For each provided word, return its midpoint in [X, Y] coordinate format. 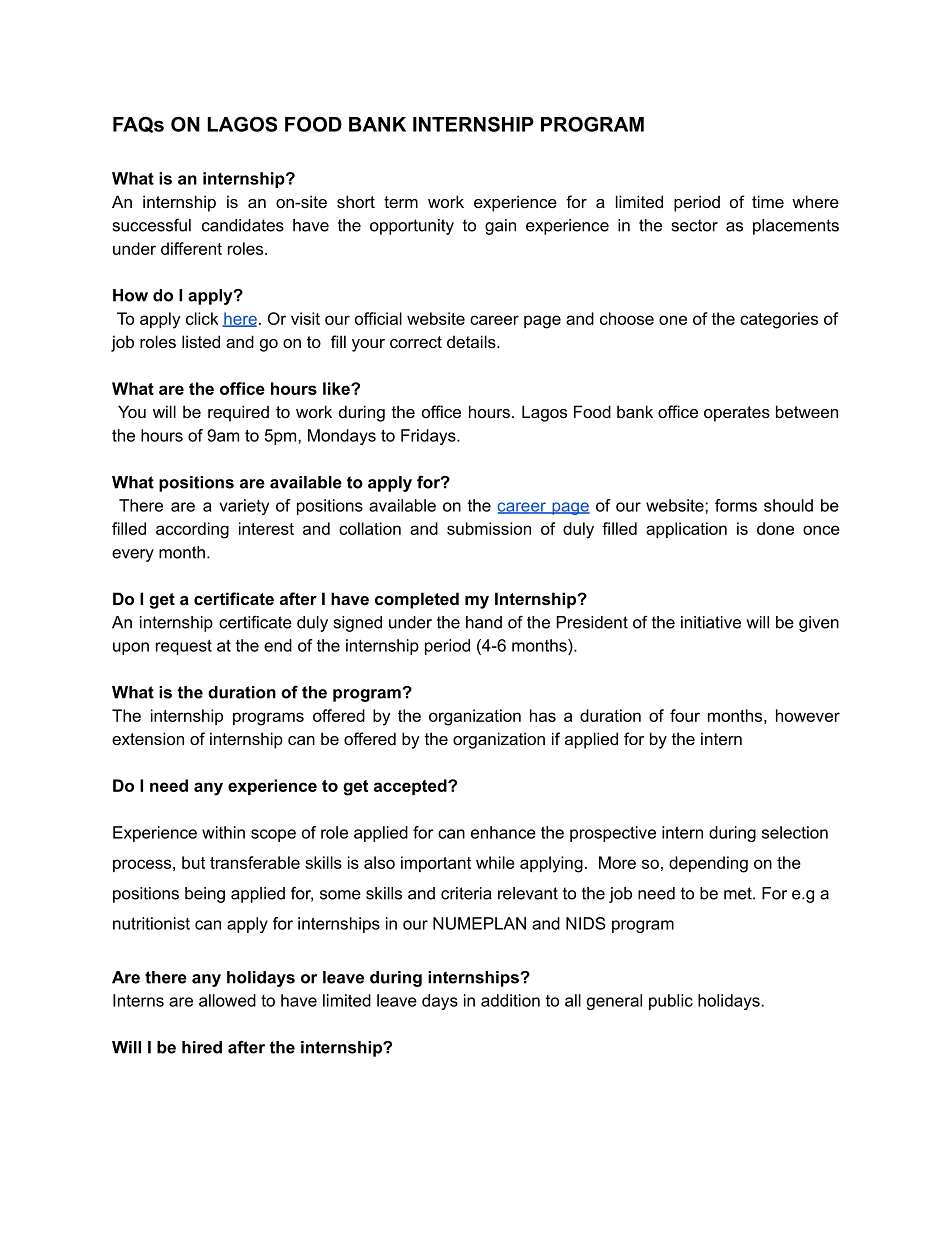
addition [510, 1000]
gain [500, 227]
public [671, 1002]
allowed [227, 1000]
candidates [243, 225]
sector [695, 225]
